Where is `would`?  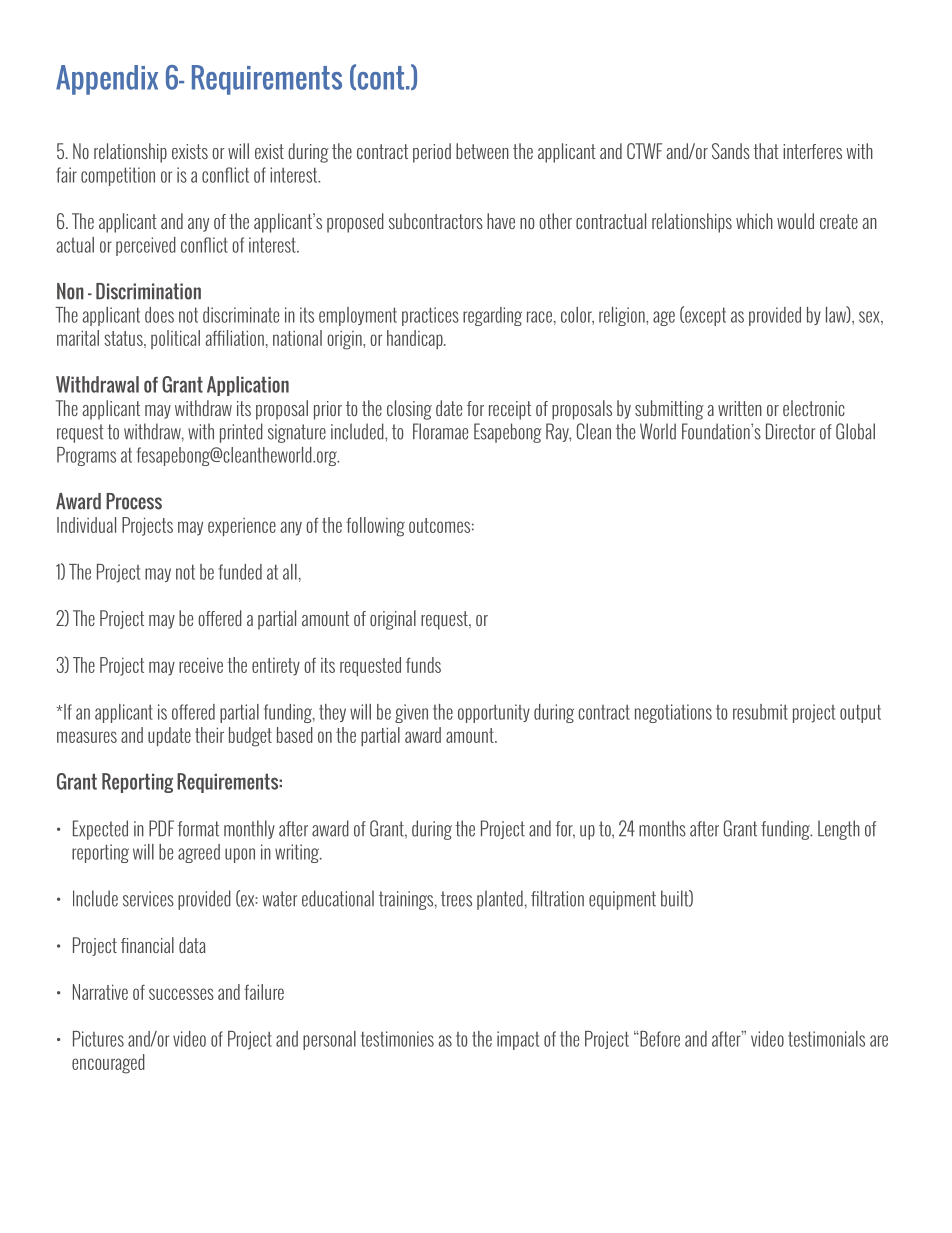
would is located at coordinates (795, 221).
